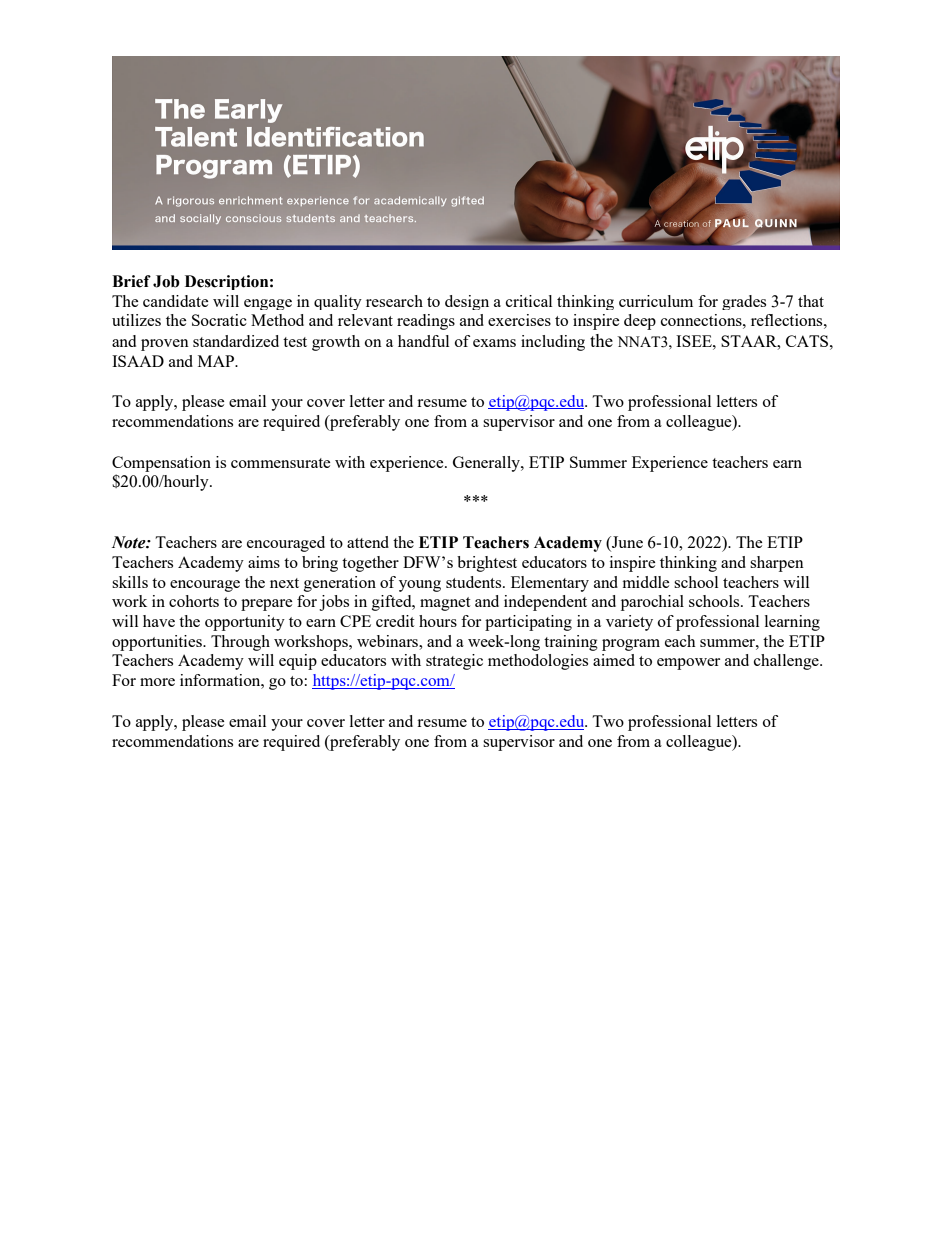 This image has width=952, height=1233. What do you see at coordinates (161, 464) in the image?
I see `Compensation` at bounding box center [161, 464].
